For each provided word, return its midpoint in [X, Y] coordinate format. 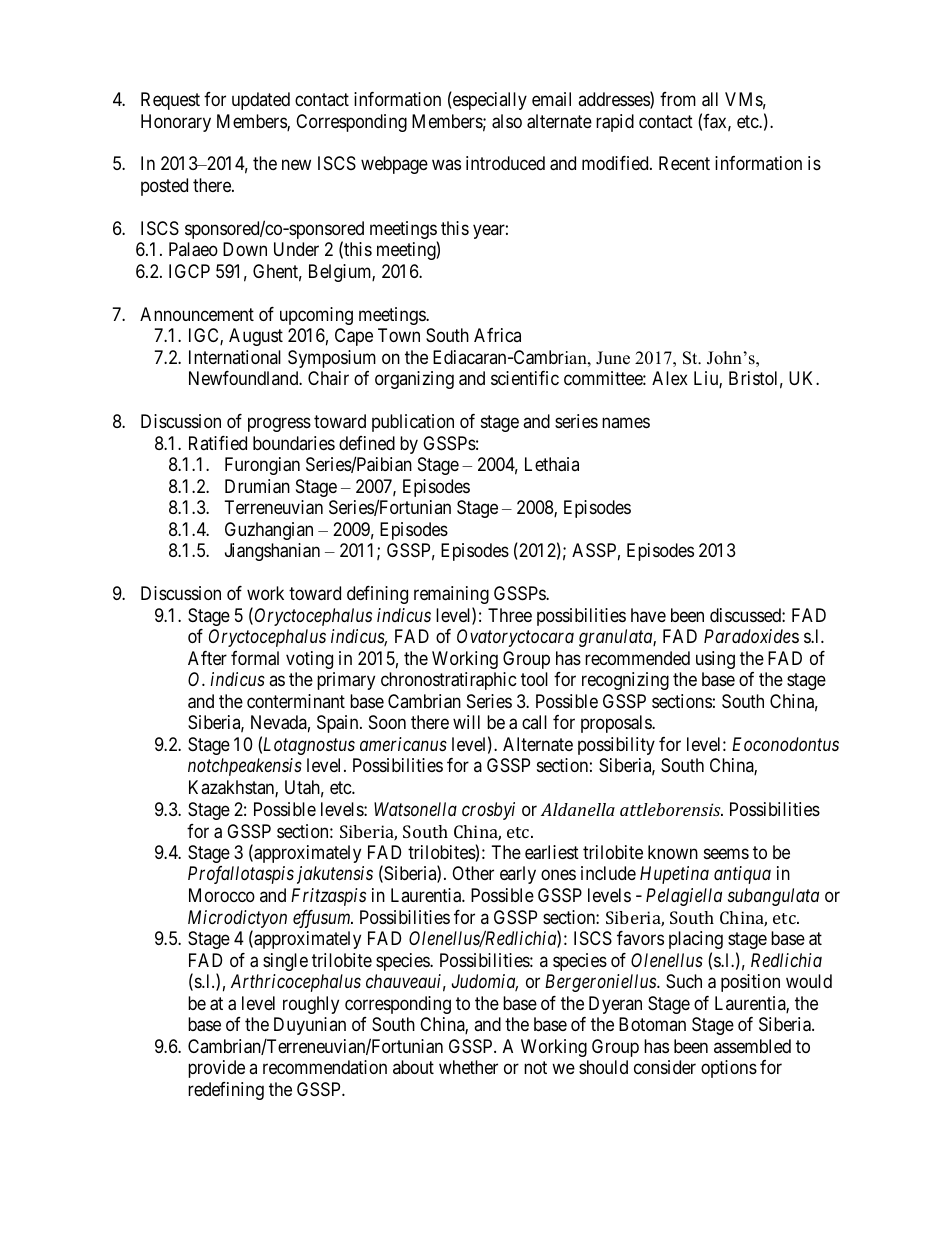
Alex [670, 378]
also [507, 121]
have [648, 615]
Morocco [222, 895]
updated [261, 101]
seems [726, 853]
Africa [497, 335]
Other [473, 873]
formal [255, 658]
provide [216, 1069]
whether [468, 1067]
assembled [752, 1046]
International [235, 357]
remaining [451, 595]
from [678, 99]
